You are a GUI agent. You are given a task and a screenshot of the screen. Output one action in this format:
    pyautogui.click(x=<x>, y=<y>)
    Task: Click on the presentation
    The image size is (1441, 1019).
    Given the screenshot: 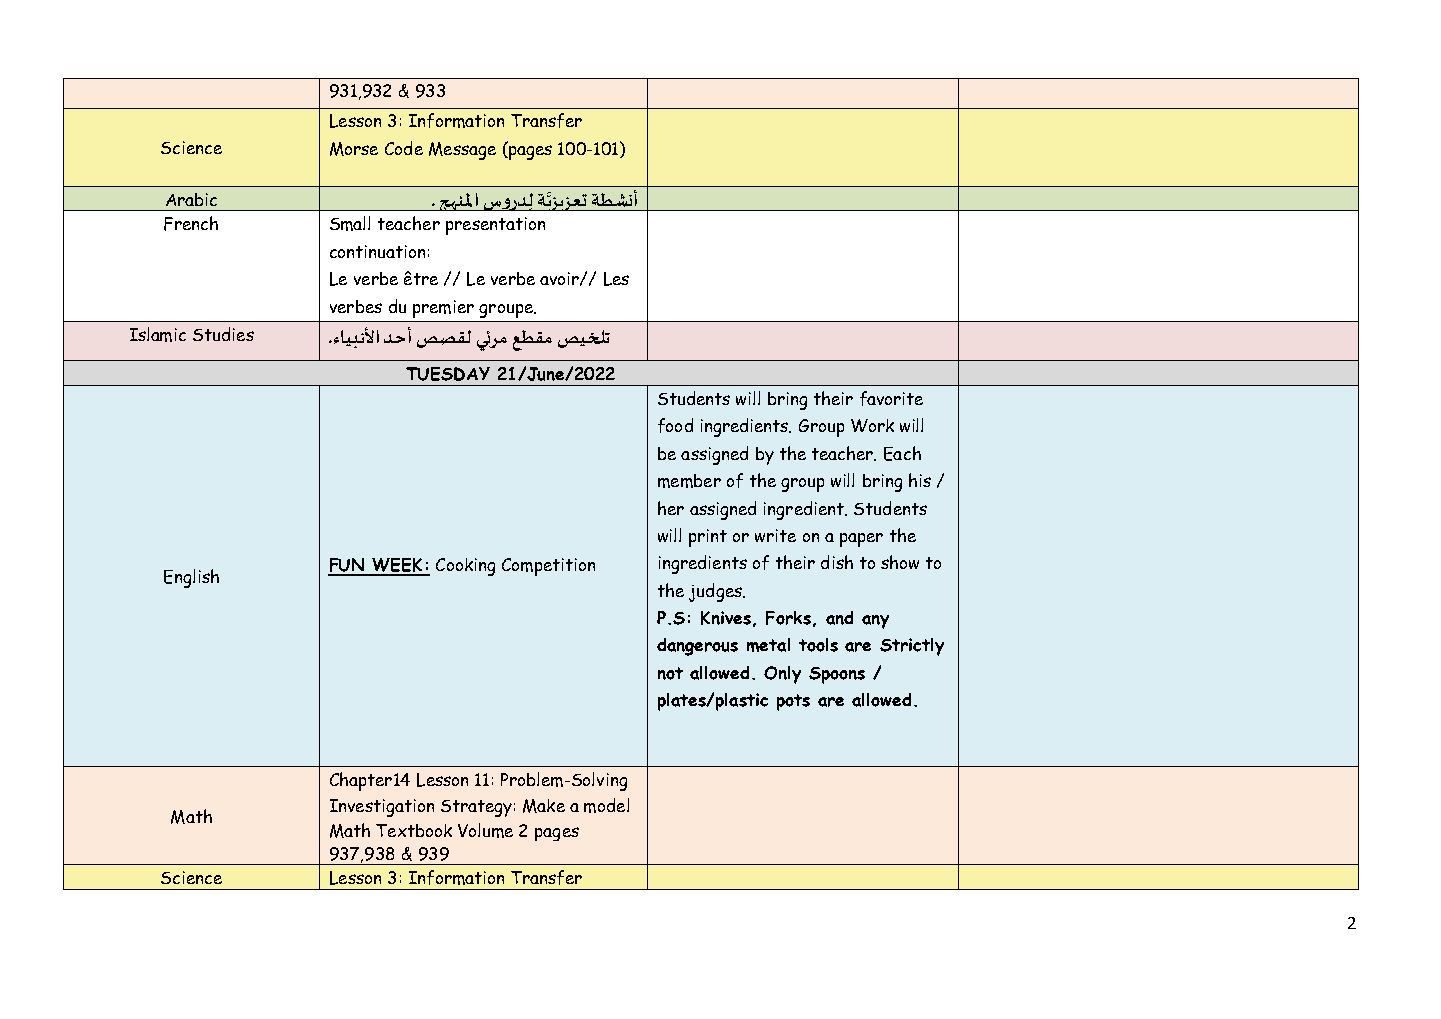 What is the action you would take?
    pyautogui.click(x=495, y=226)
